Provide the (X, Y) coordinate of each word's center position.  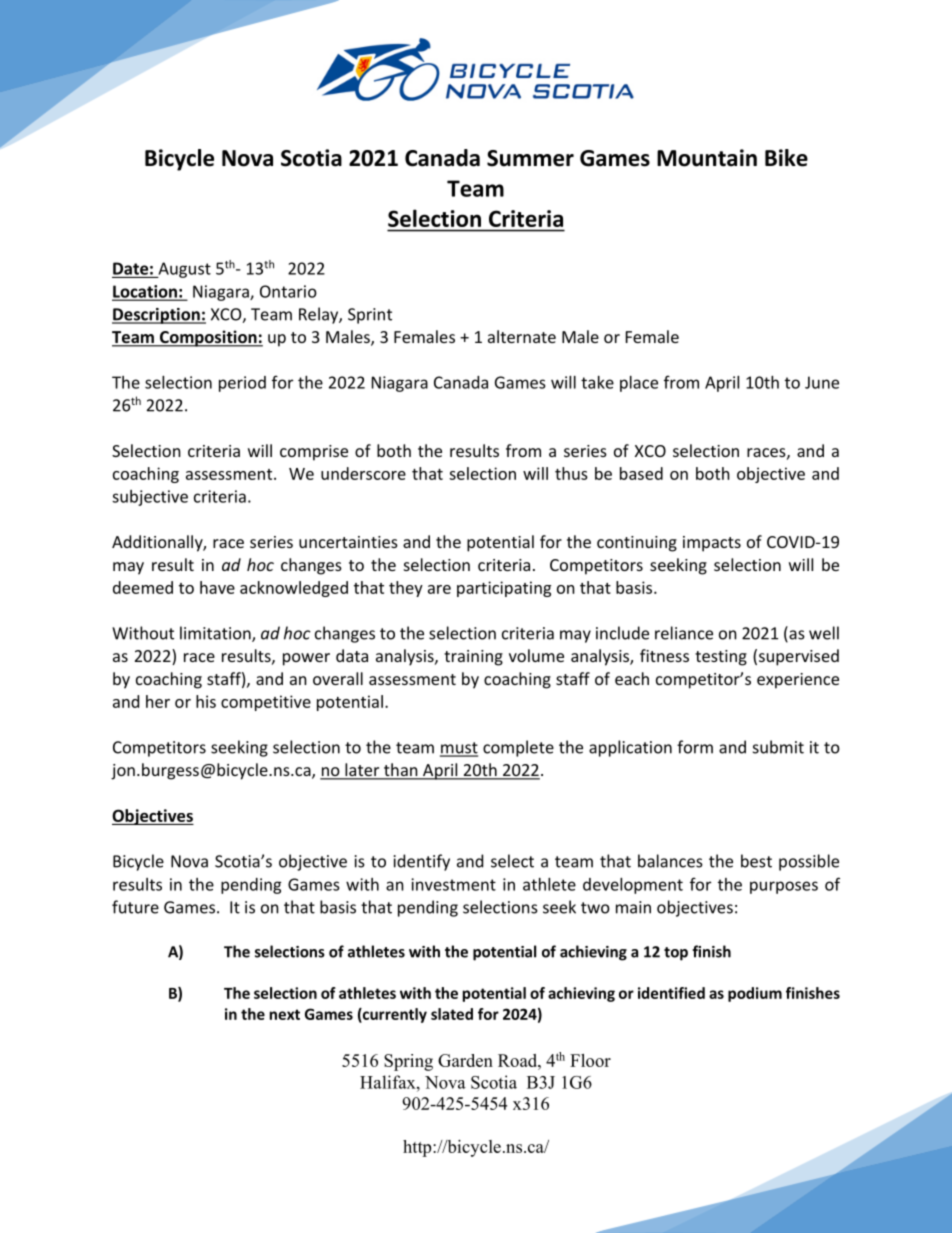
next (285, 1014)
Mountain (707, 158)
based (641, 473)
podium (755, 994)
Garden (465, 1060)
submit (778, 747)
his (206, 701)
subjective (150, 498)
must (459, 749)
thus (571, 473)
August (183, 270)
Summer (530, 158)
